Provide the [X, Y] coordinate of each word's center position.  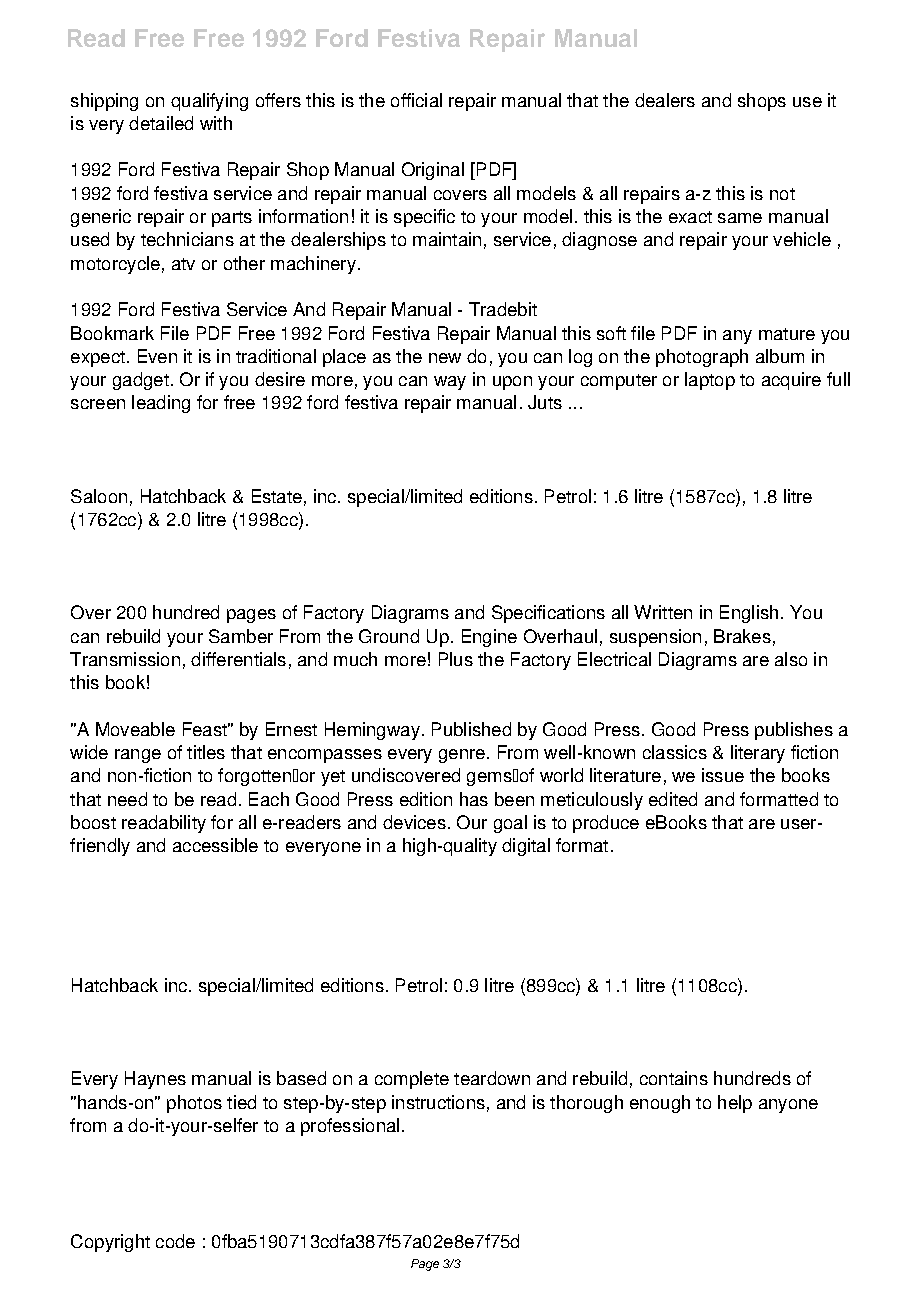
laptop [710, 381]
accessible [215, 845]
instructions [438, 1102]
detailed [161, 123]
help [735, 1104]
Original [433, 171]
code [175, 1241]
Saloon [99, 496]
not [782, 194]
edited [673, 799]
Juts [545, 402]
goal [510, 824]
